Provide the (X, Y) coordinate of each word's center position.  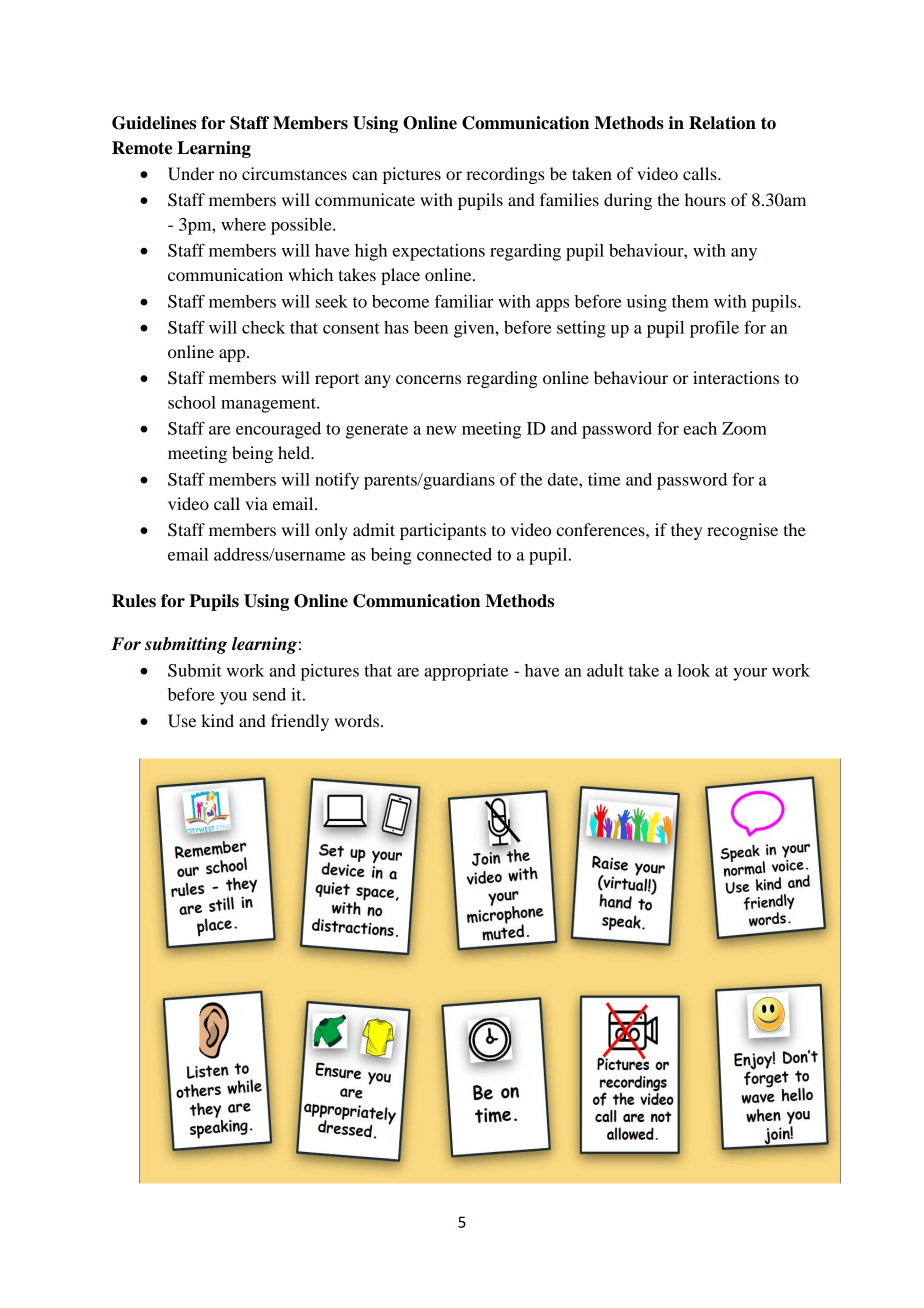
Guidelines (154, 123)
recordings (505, 175)
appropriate (466, 672)
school (192, 402)
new (441, 430)
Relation (722, 123)
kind (217, 720)
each (700, 428)
